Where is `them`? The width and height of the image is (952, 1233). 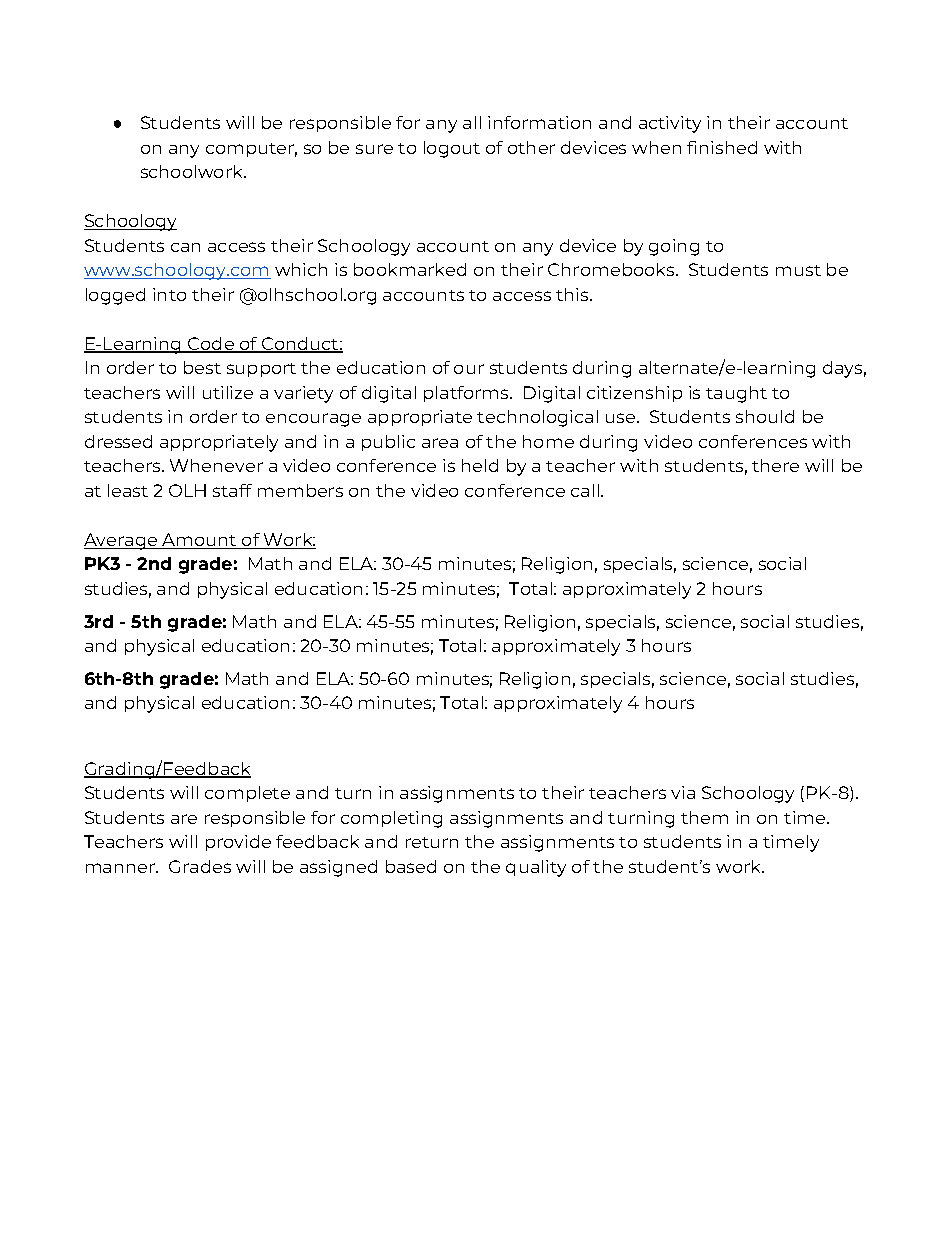 them is located at coordinates (704, 817).
